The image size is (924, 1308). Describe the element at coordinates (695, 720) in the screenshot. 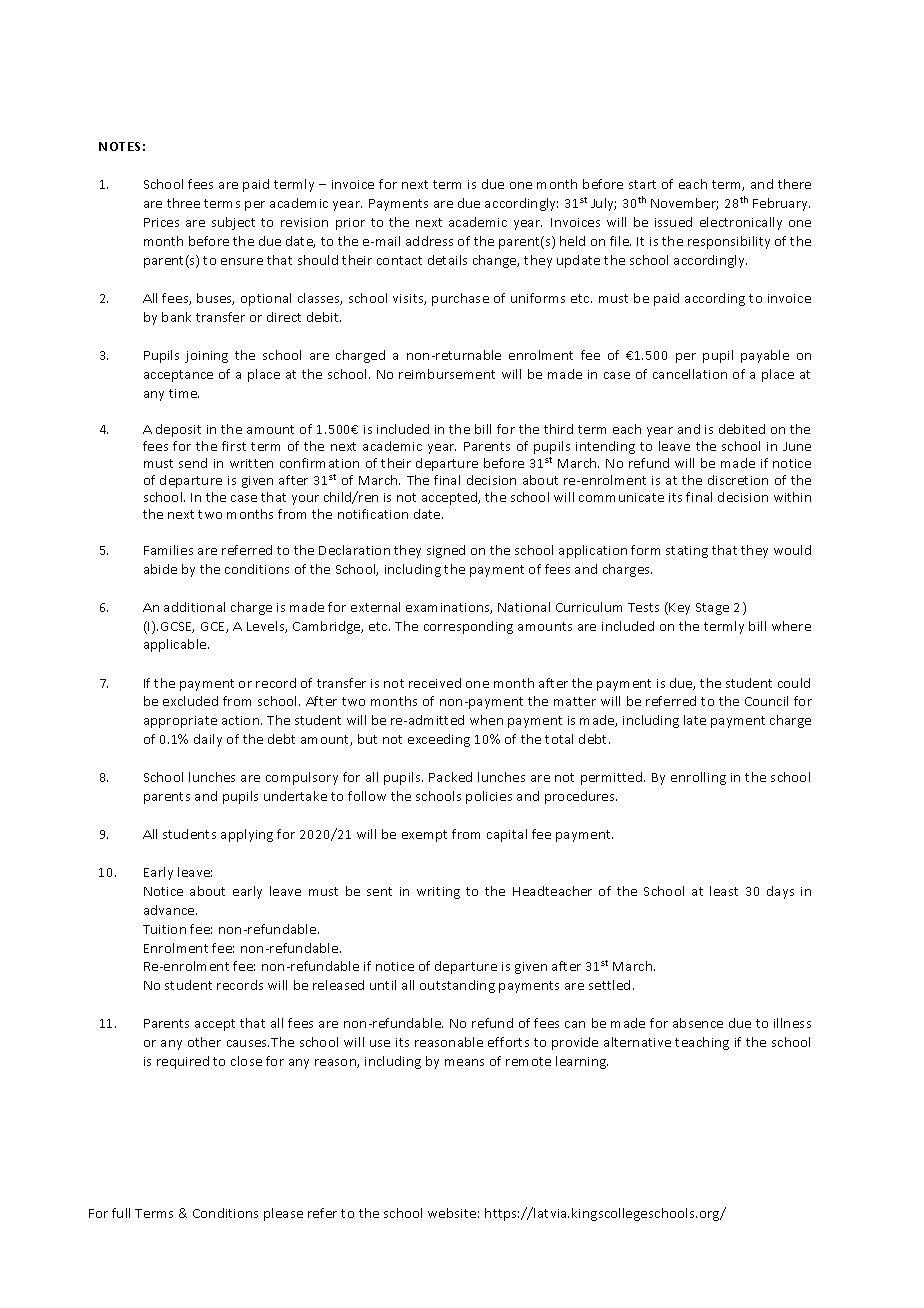

I see `late` at that location.
